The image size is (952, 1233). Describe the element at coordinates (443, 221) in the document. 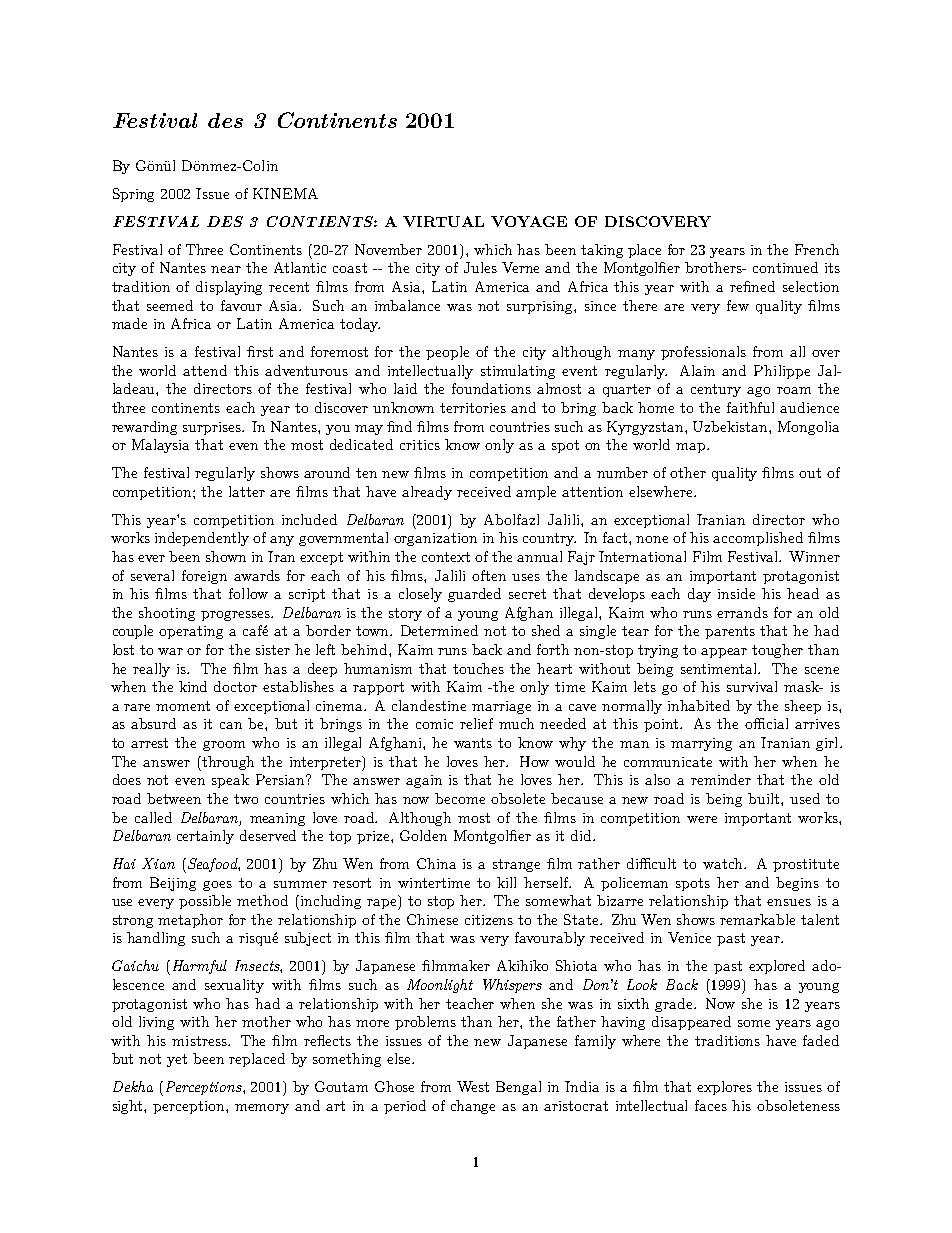

I see `VIRTUAL` at that location.
